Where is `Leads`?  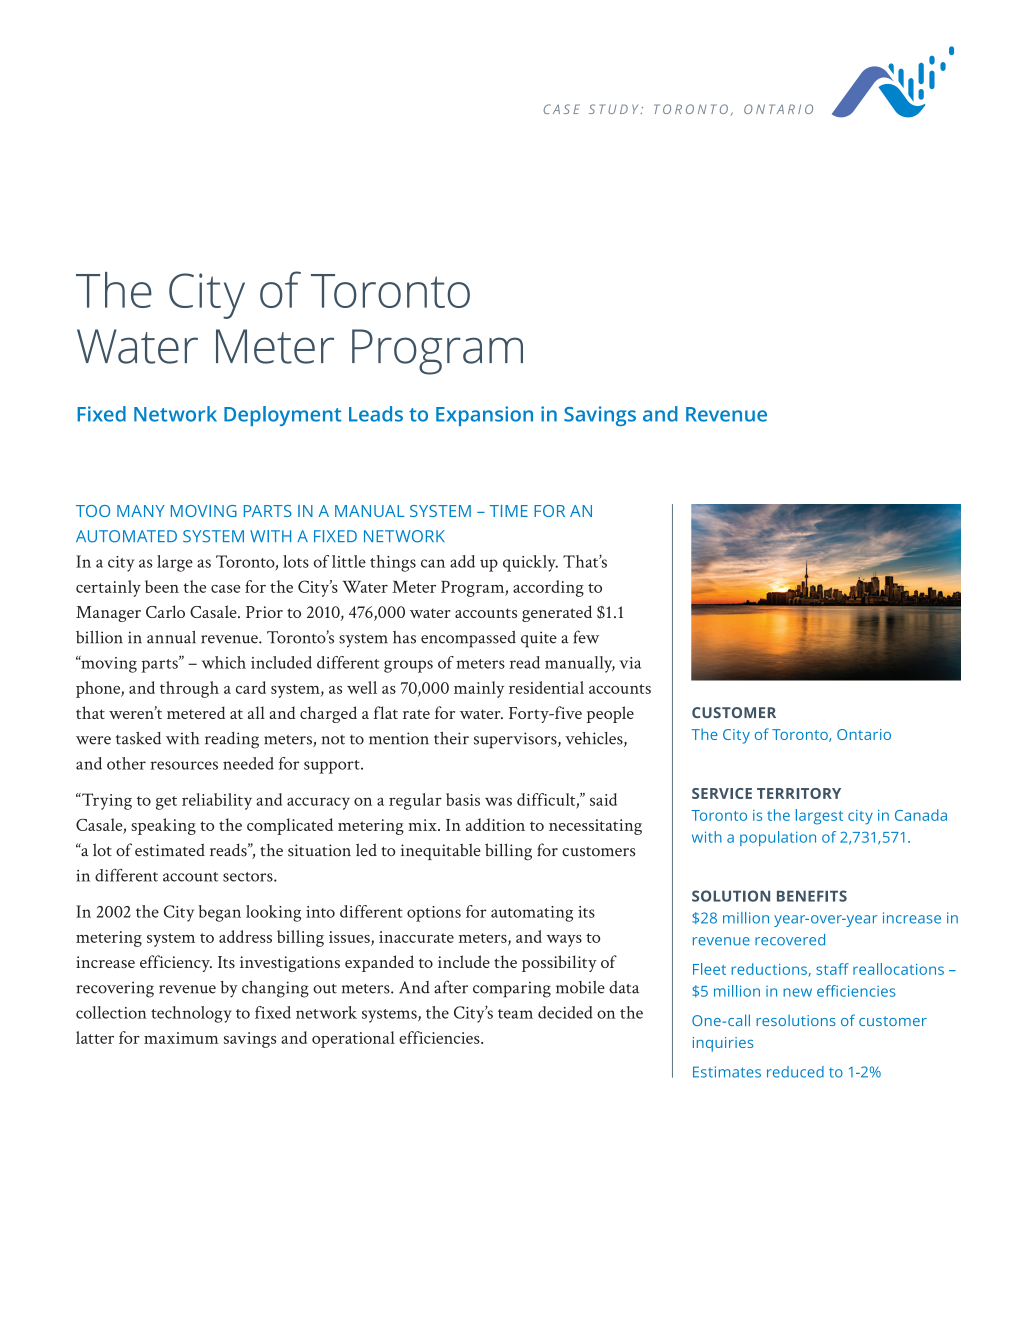
Leads is located at coordinates (376, 414).
